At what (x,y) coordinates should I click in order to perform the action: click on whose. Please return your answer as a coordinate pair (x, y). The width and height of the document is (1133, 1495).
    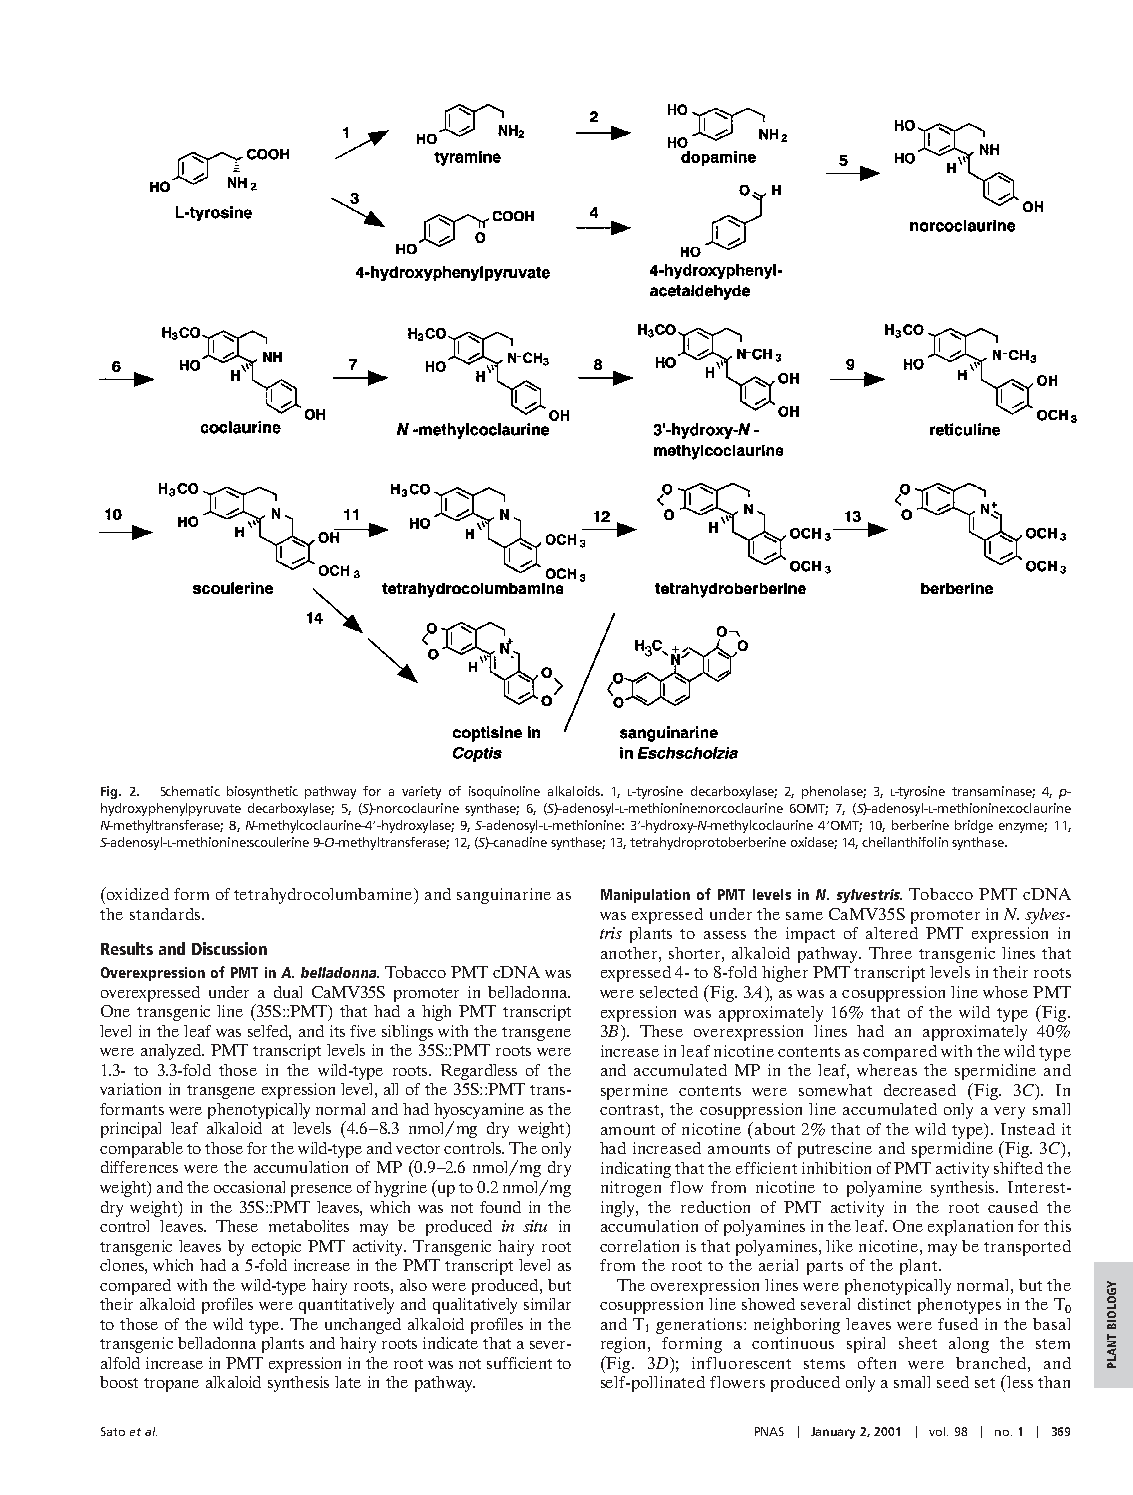
    Looking at the image, I should click on (1005, 992).
